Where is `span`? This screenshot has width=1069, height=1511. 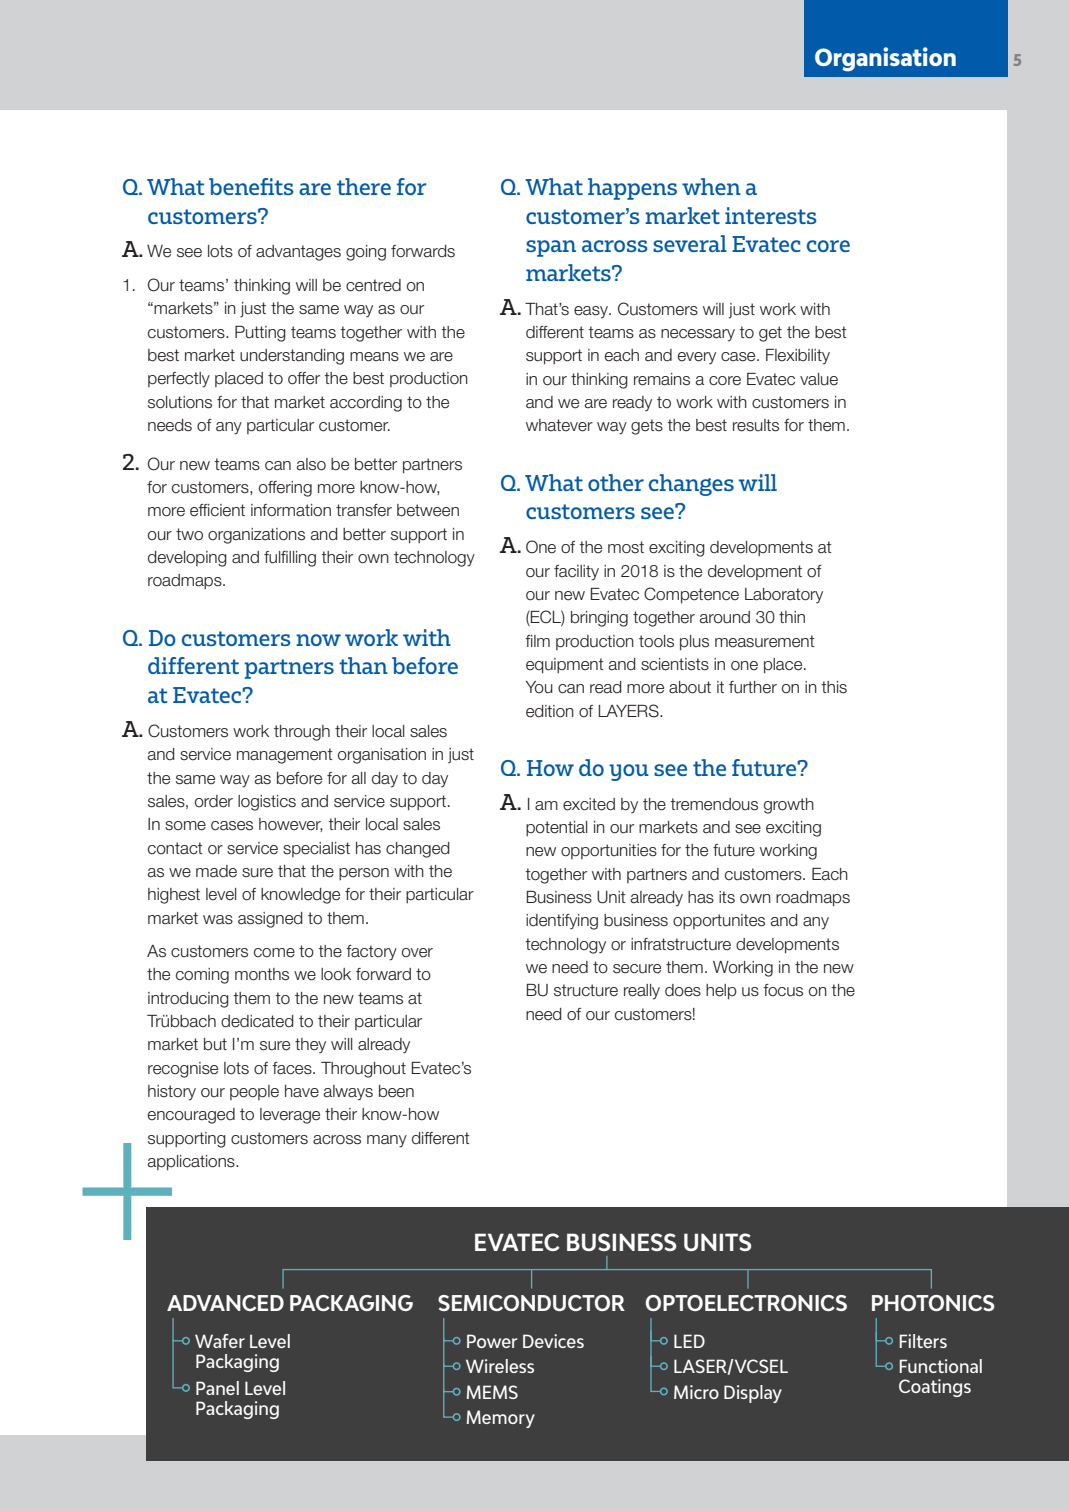 span is located at coordinates (551, 248).
